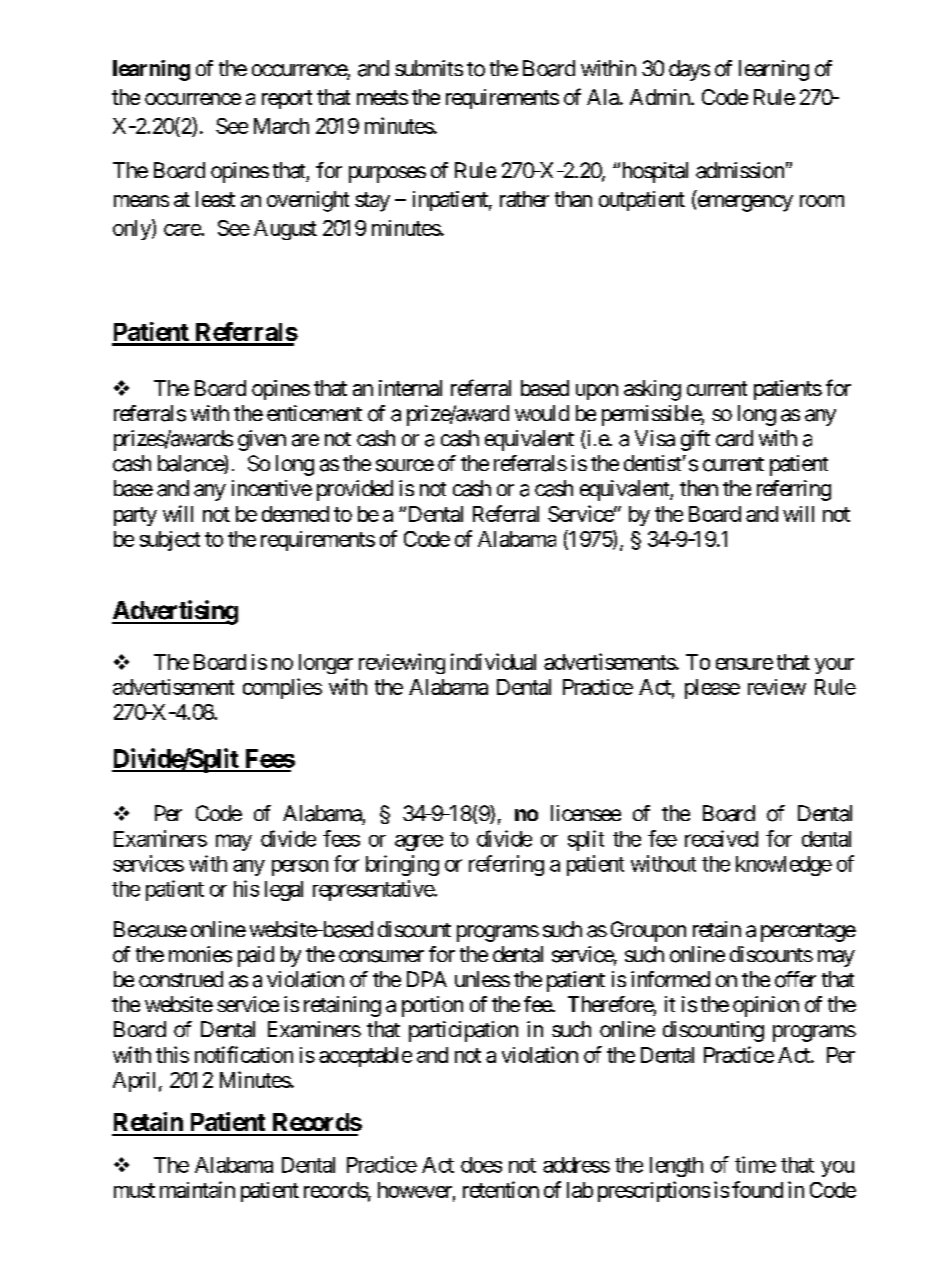 The height and width of the screenshot is (1272, 952). Describe the element at coordinates (501, 1189) in the screenshot. I see `retention` at that location.
